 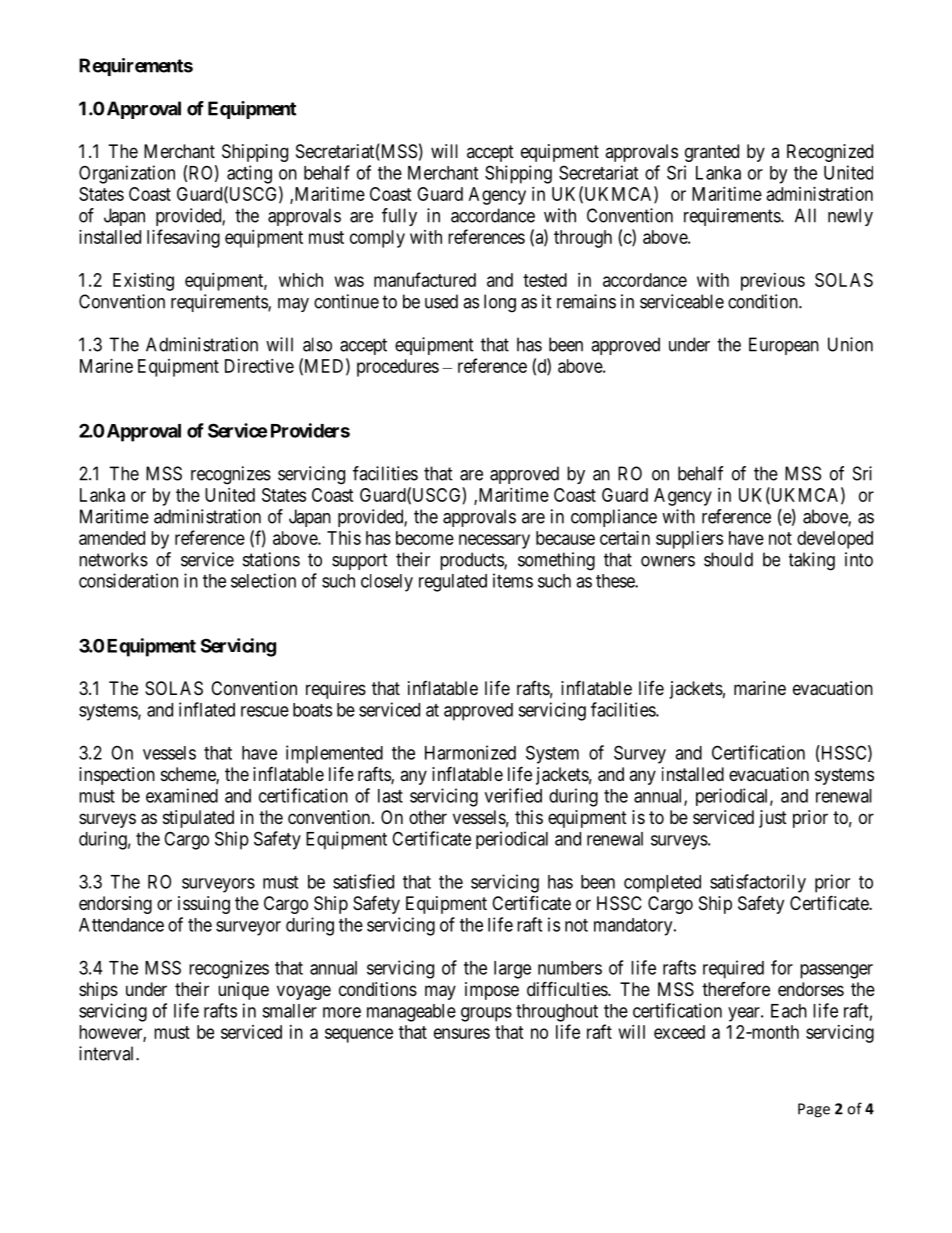 What do you see at coordinates (112, 538) in the document?
I see `amended` at bounding box center [112, 538].
